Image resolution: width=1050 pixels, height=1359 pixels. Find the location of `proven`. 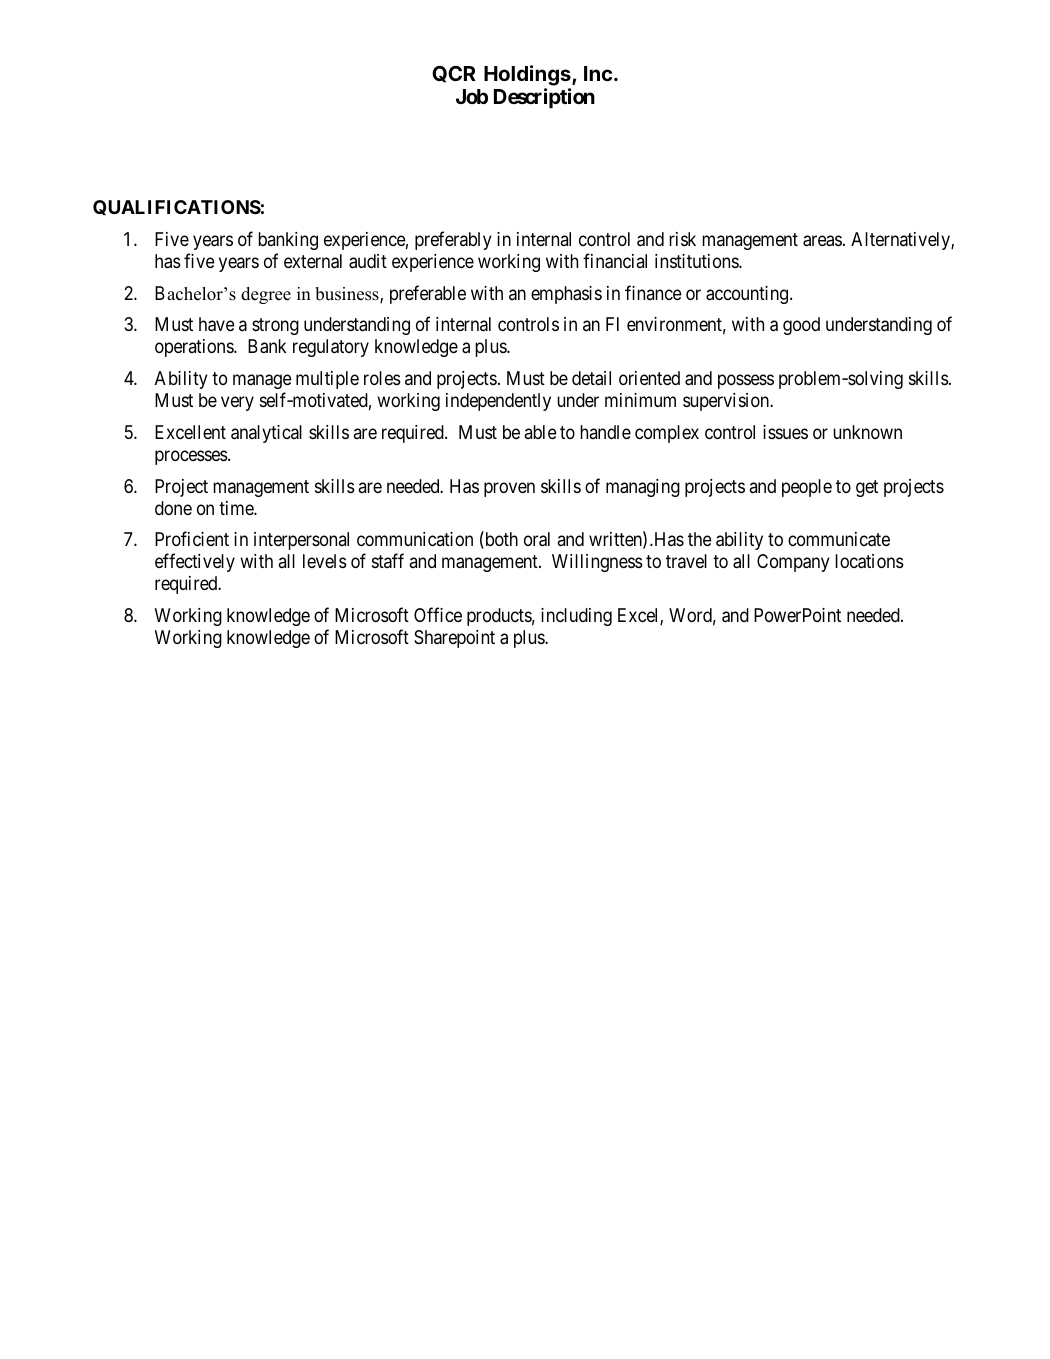

proven is located at coordinates (509, 489).
